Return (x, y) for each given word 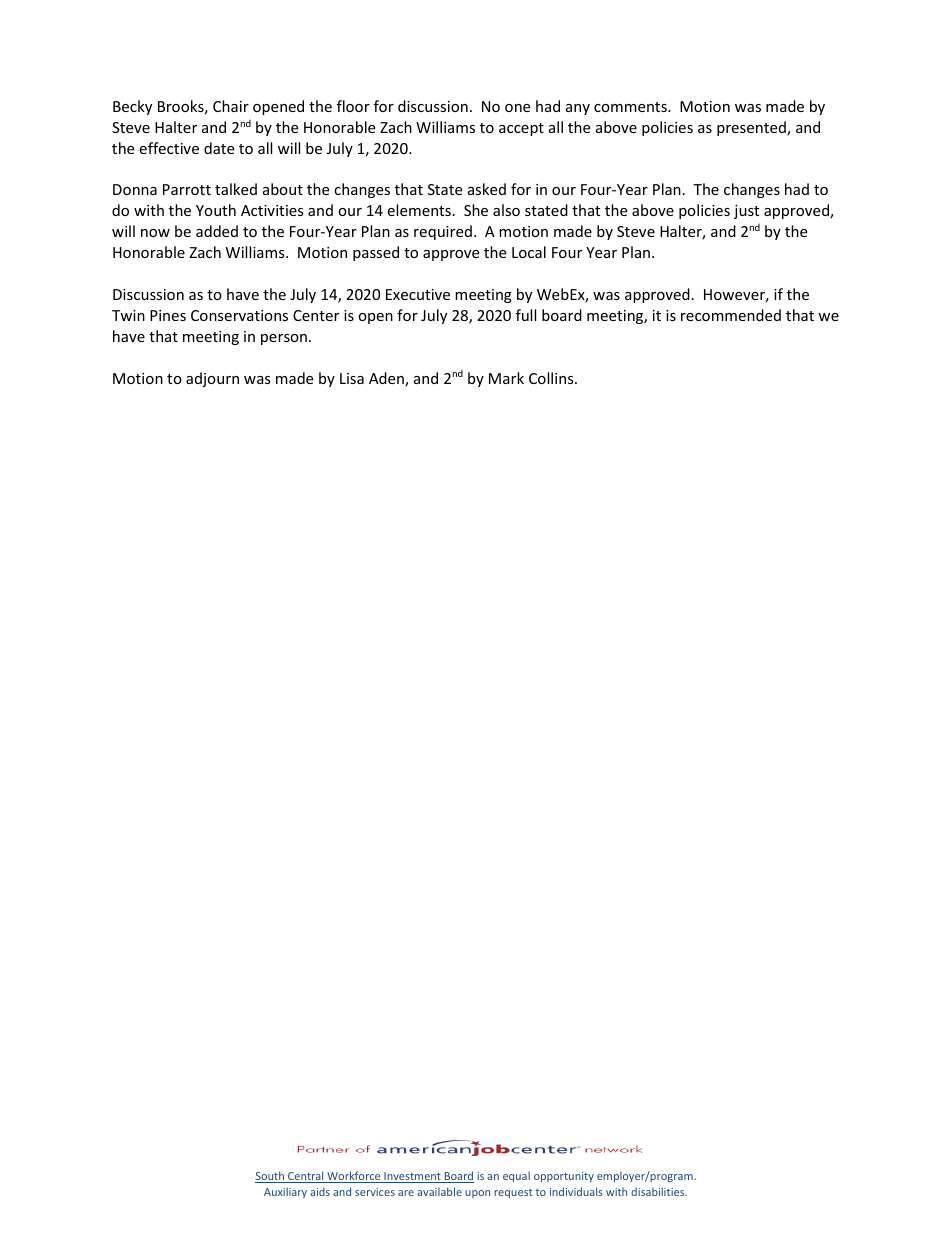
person (284, 339)
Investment (412, 1177)
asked (487, 189)
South (270, 1177)
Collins (552, 378)
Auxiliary (285, 1192)
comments (631, 107)
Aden (387, 379)
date (219, 148)
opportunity (564, 1177)
